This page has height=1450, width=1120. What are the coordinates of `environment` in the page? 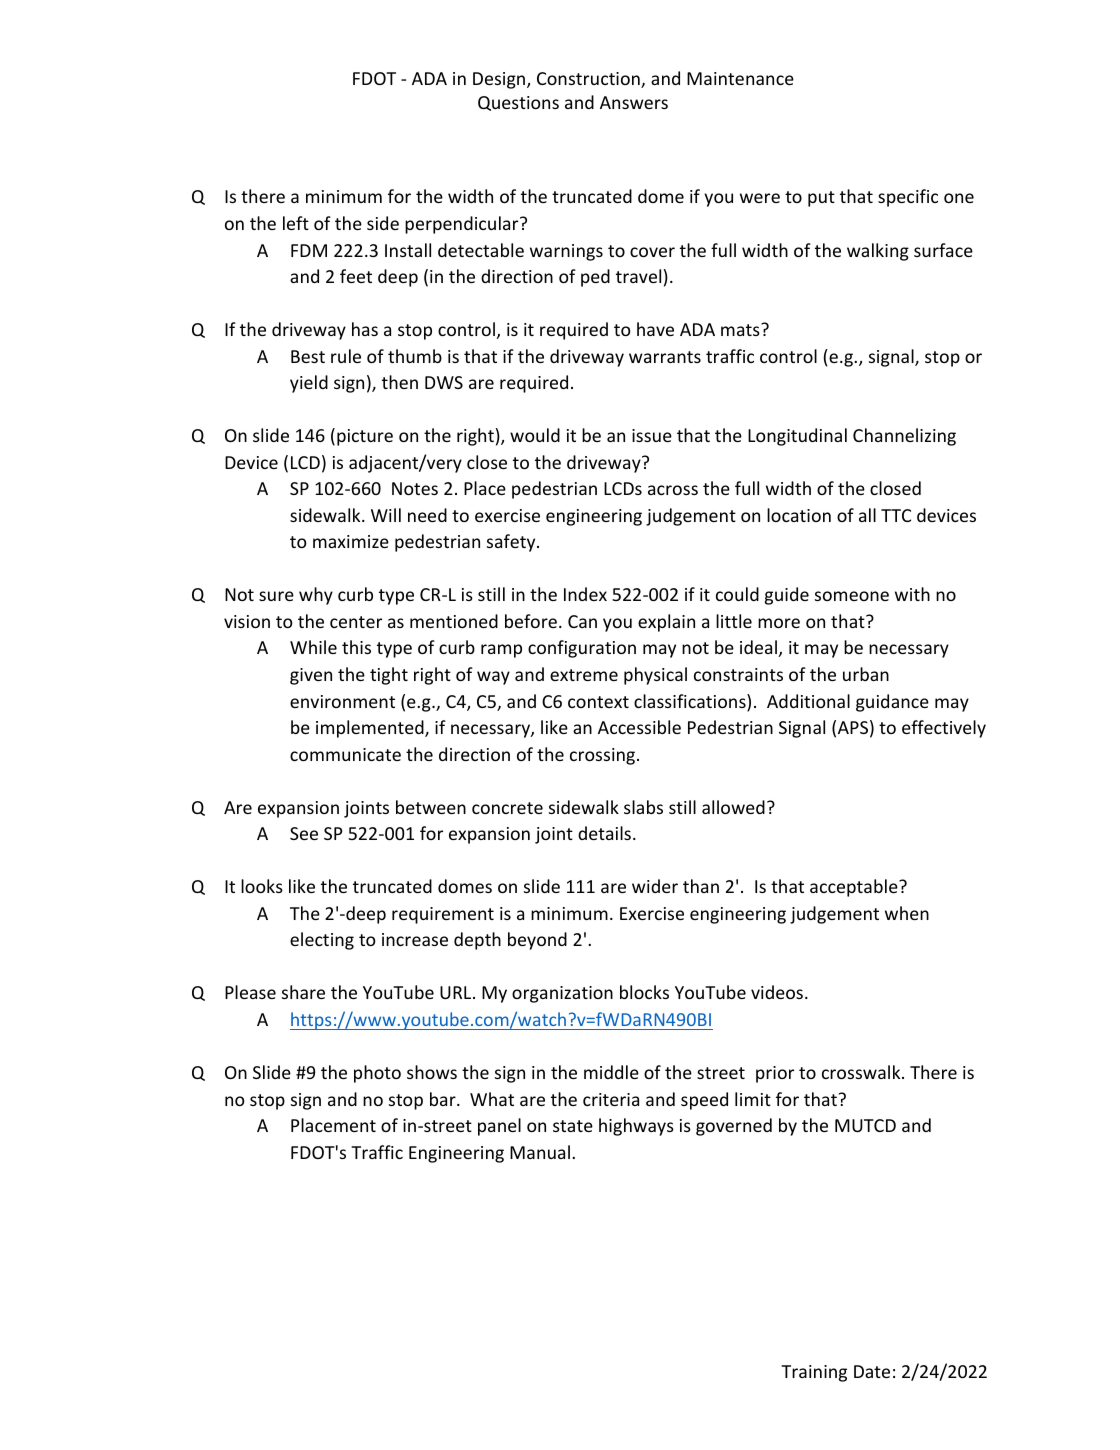 It's located at (342, 701).
